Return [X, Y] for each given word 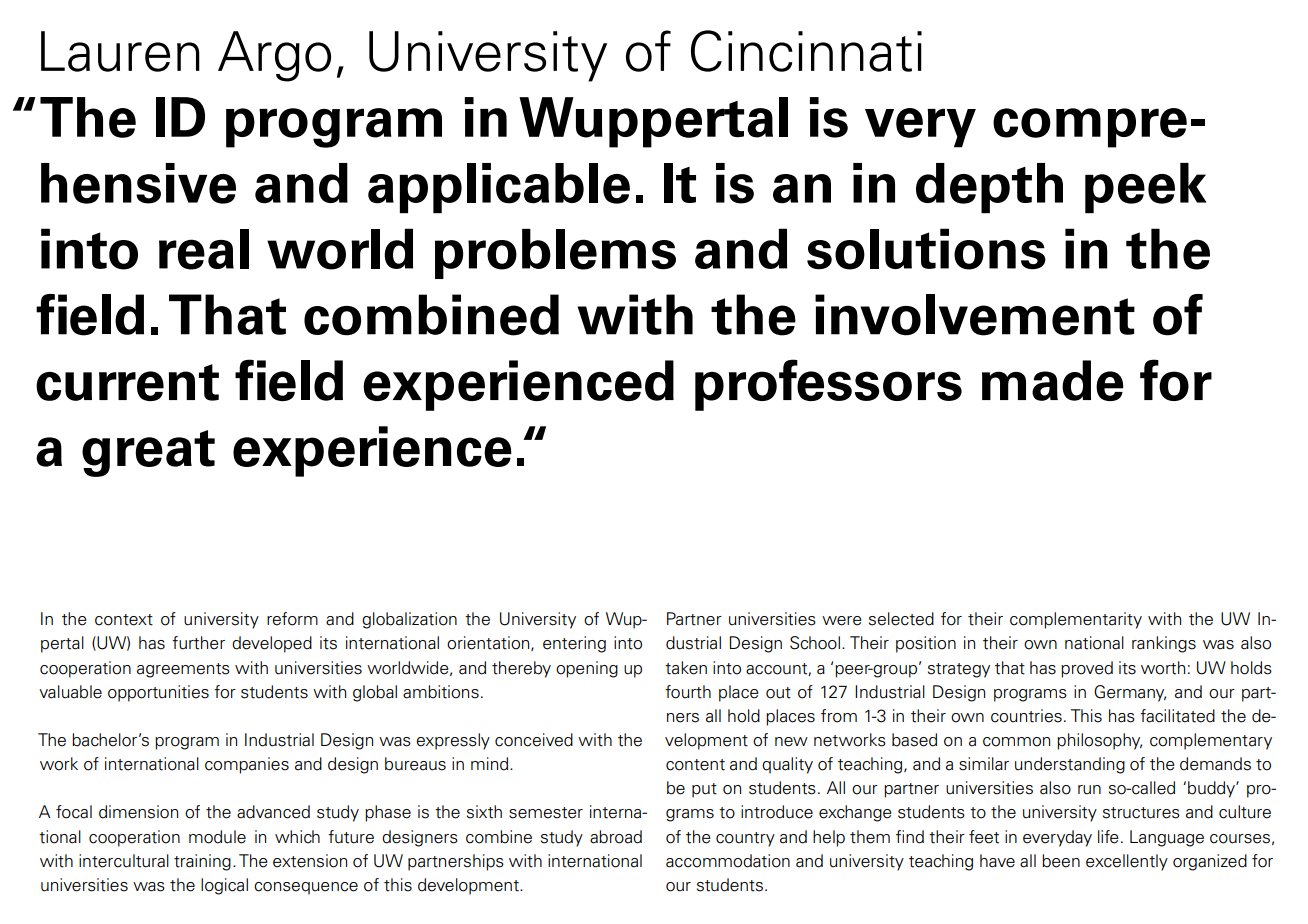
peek [1146, 188]
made [1053, 380]
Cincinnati [806, 51]
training [202, 862]
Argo [274, 56]
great [148, 453]
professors [828, 385]
